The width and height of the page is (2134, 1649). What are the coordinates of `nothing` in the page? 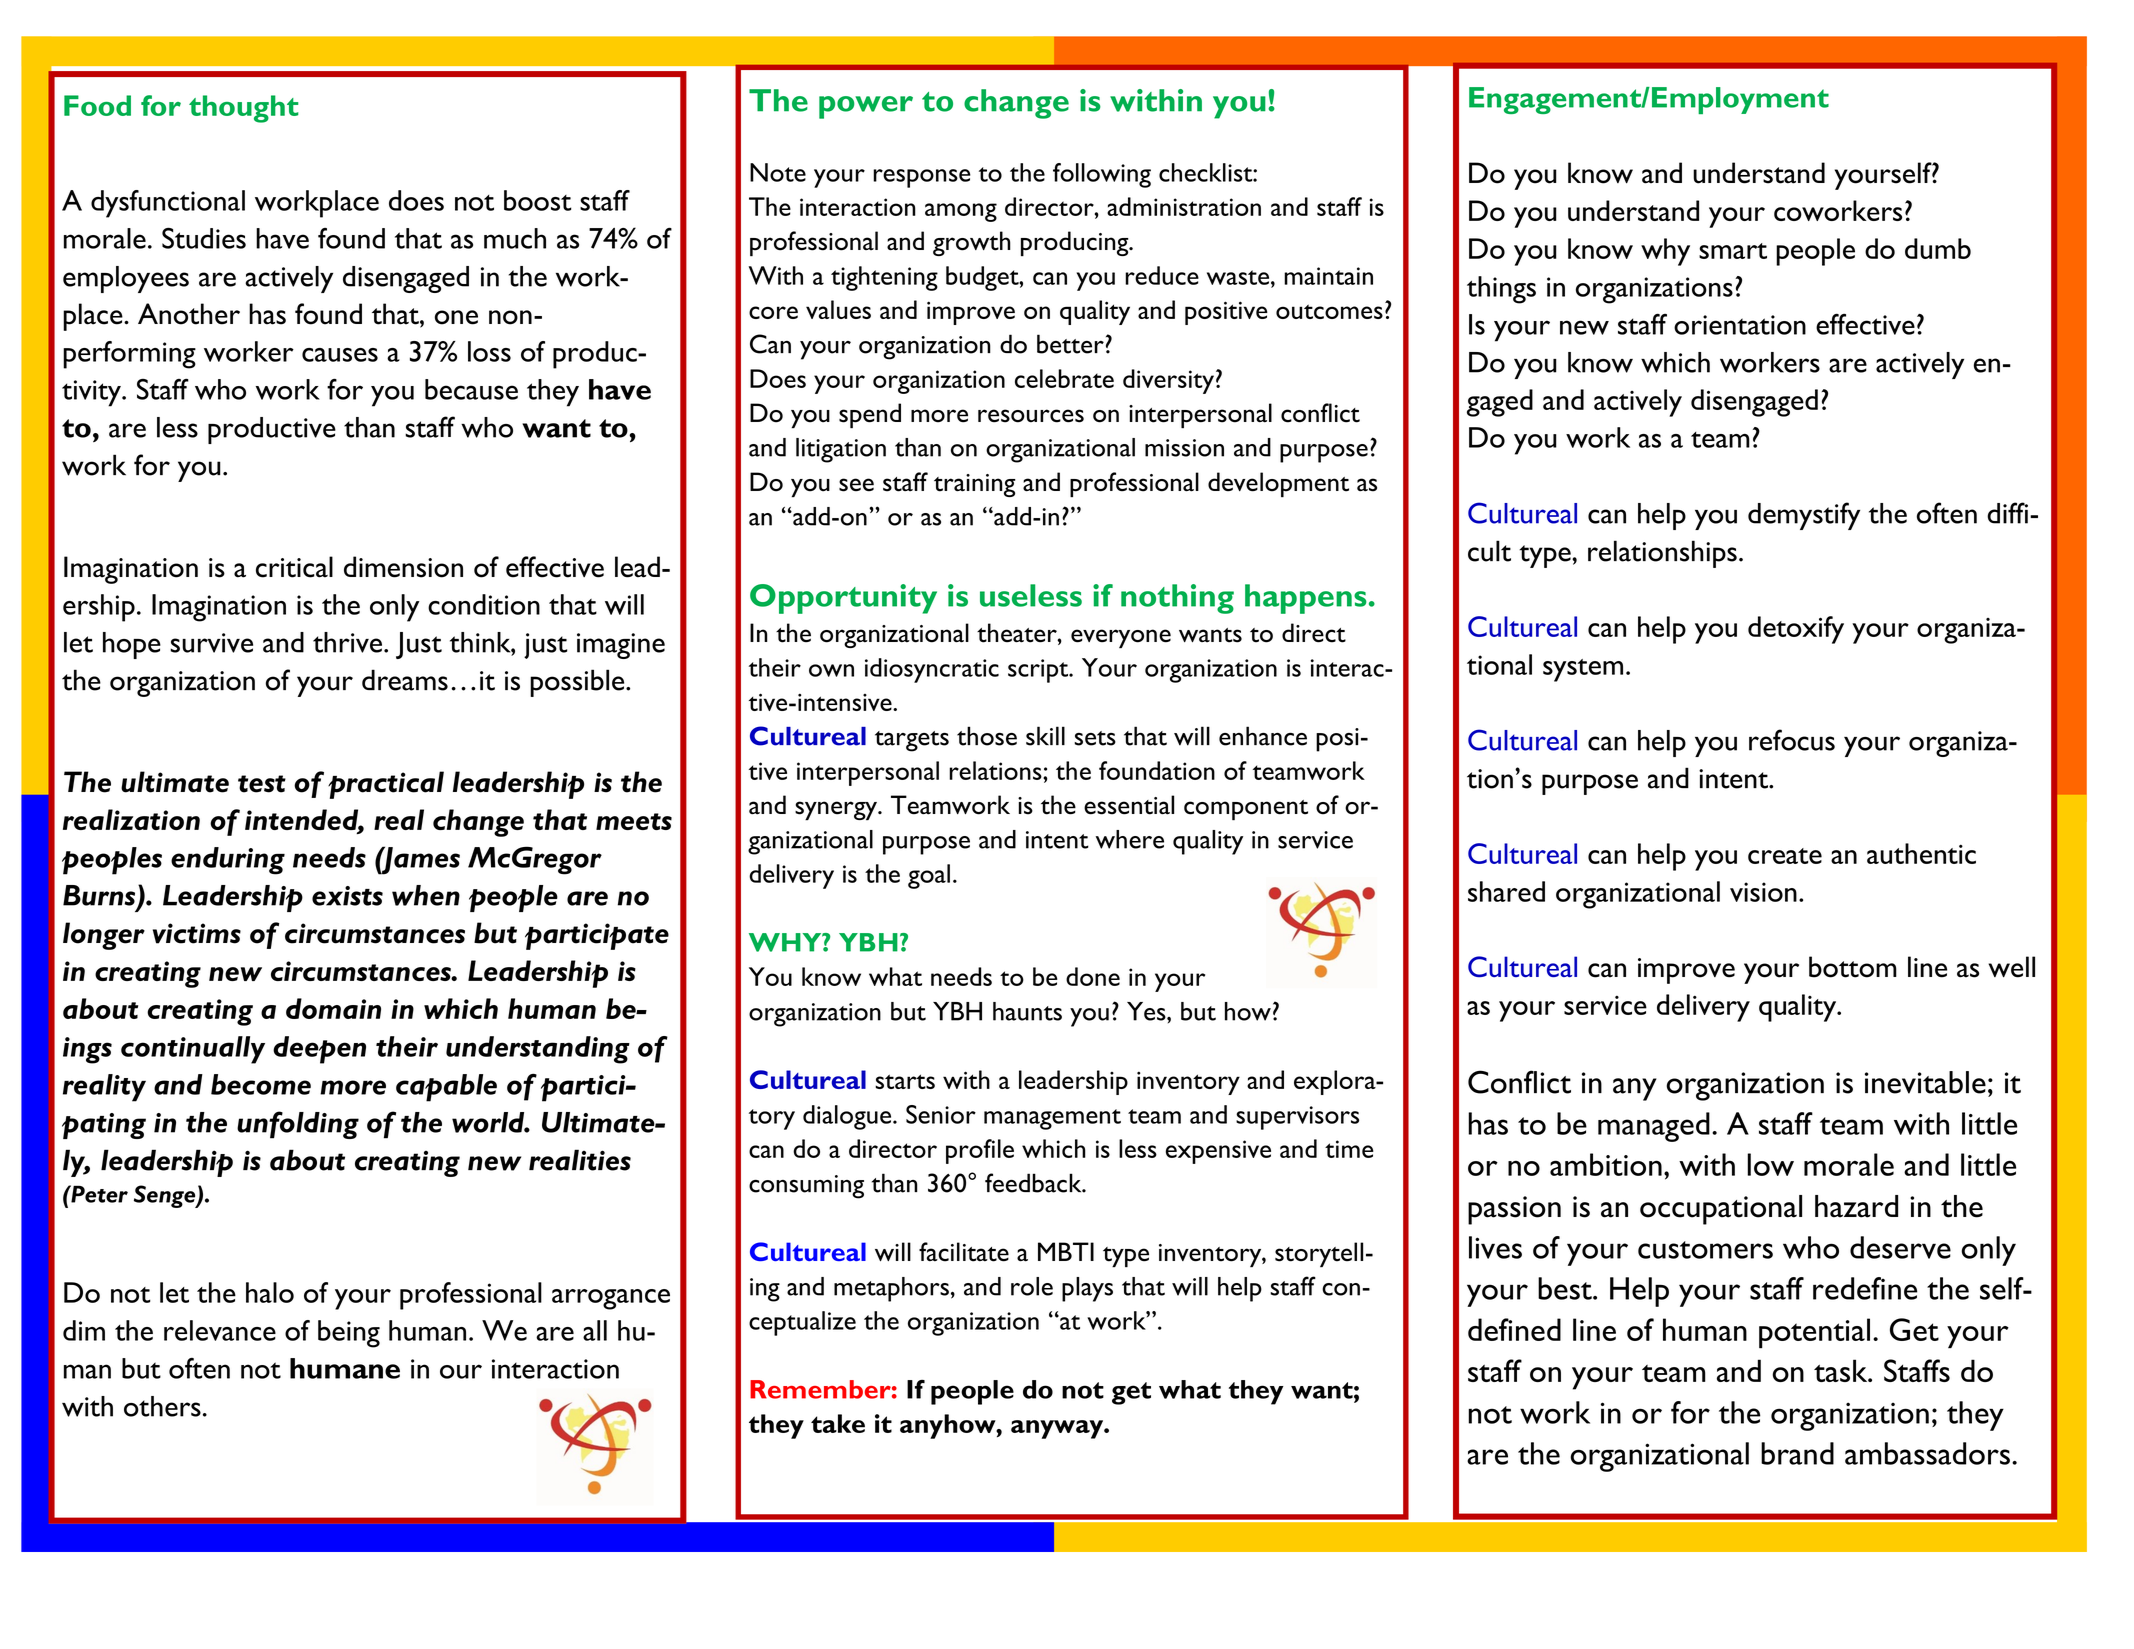 It's located at (1177, 599).
